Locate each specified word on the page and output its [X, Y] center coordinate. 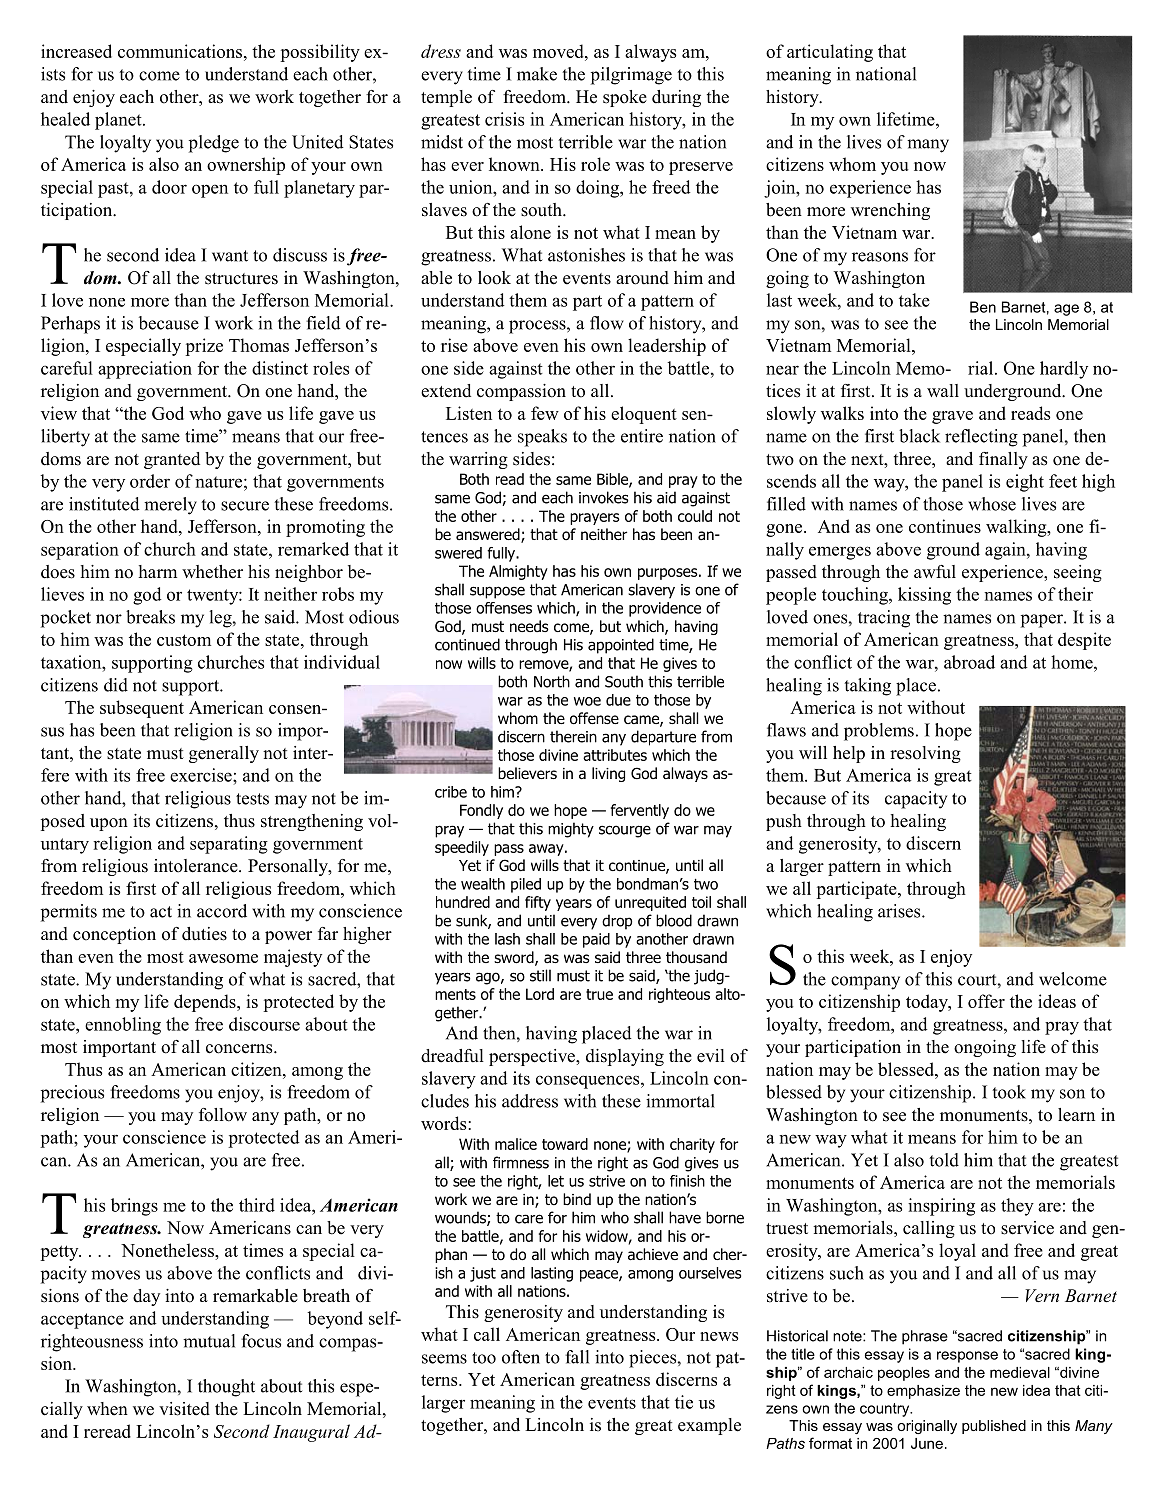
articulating [830, 53]
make [537, 74]
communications [180, 51]
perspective [533, 1057]
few [545, 413]
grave [952, 417]
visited [184, 1409]
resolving [925, 754]
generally [224, 754]
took [1009, 1092]
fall [577, 1357]
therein [573, 736]
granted [172, 460]
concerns [240, 1049]
